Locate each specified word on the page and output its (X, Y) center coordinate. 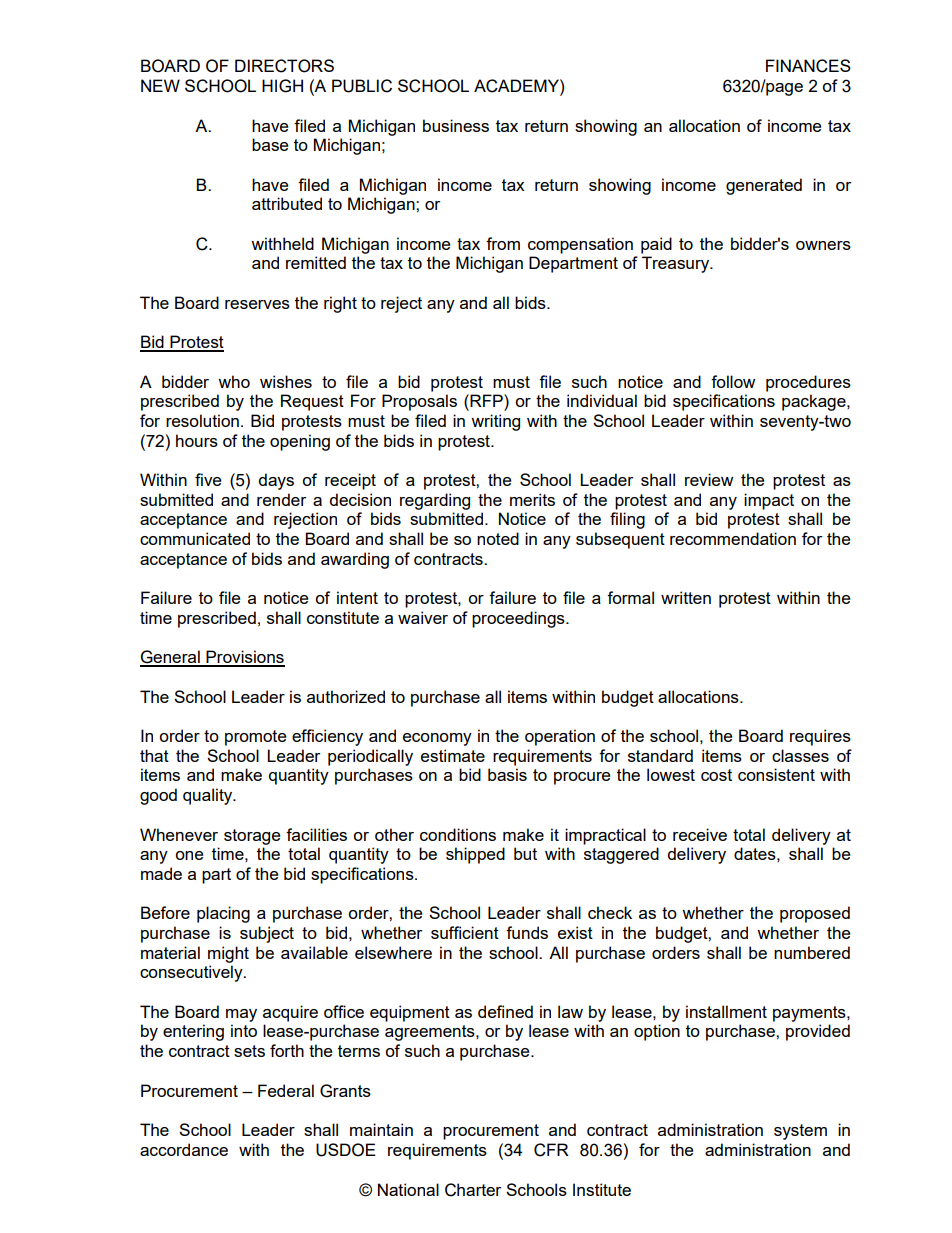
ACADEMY (517, 86)
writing (495, 422)
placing (223, 914)
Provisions (244, 658)
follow (733, 381)
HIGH (282, 86)
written (686, 597)
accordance (184, 1149)
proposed (815, 914)
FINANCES (808, 66)
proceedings (519, 619)
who (234, 381)
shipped (475, 855)
